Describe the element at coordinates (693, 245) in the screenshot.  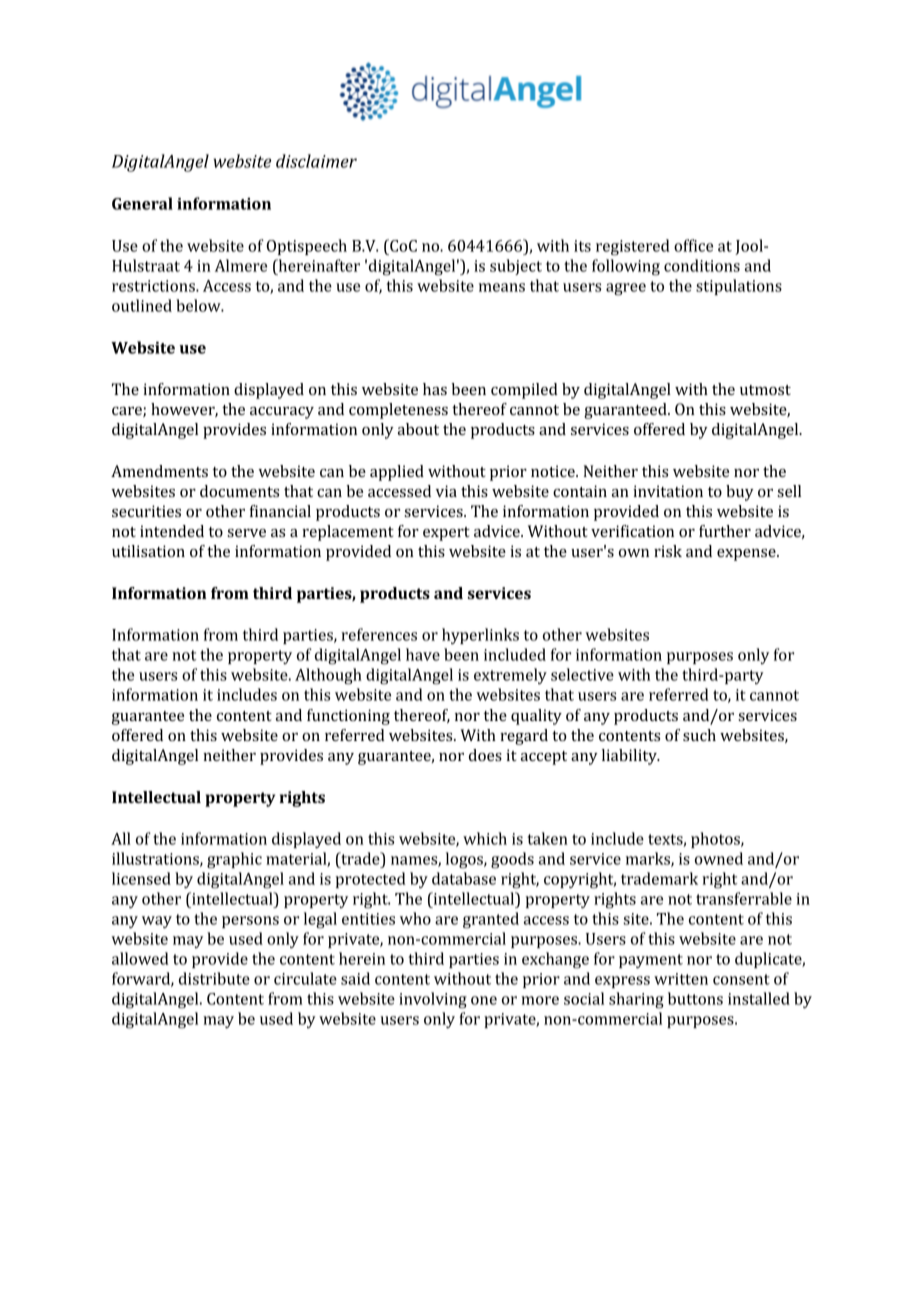
I see `office` at that location.
